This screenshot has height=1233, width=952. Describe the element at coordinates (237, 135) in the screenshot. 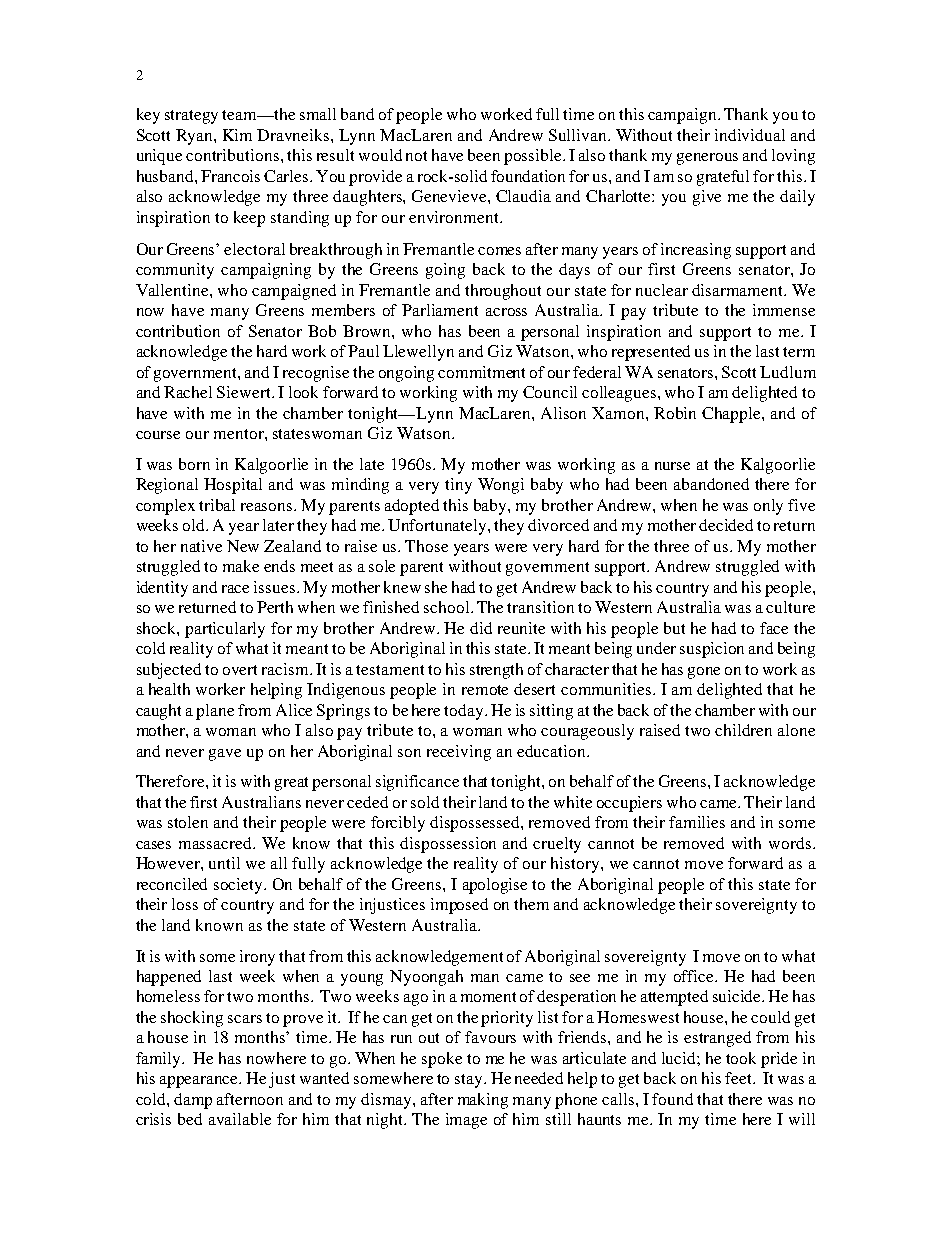

I see `Kim` at that location.
